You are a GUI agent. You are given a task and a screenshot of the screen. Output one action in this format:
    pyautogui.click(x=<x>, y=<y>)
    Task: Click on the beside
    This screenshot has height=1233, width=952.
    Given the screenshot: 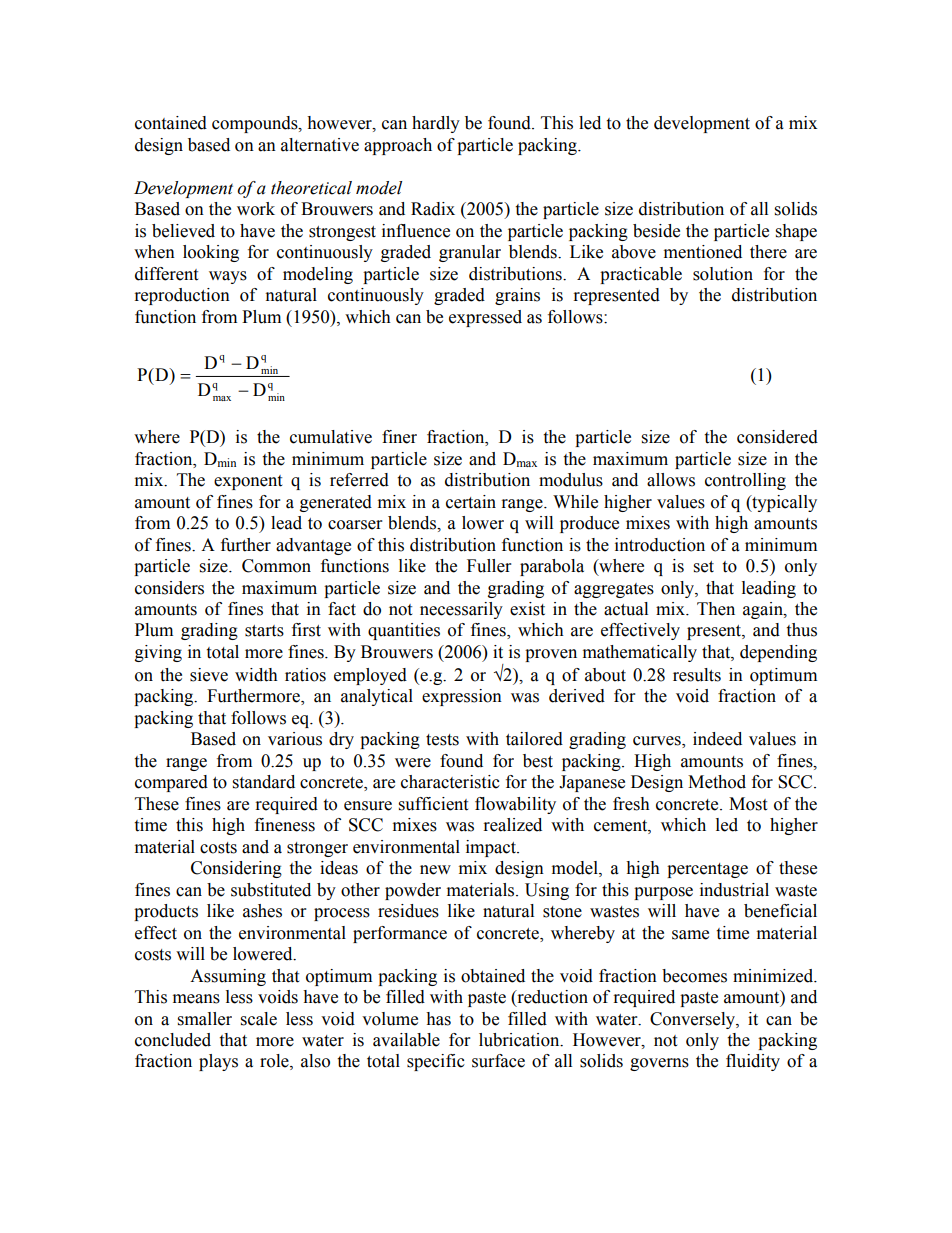 What is the action you would take?
    pyautogui.click(x=656, y=231)
